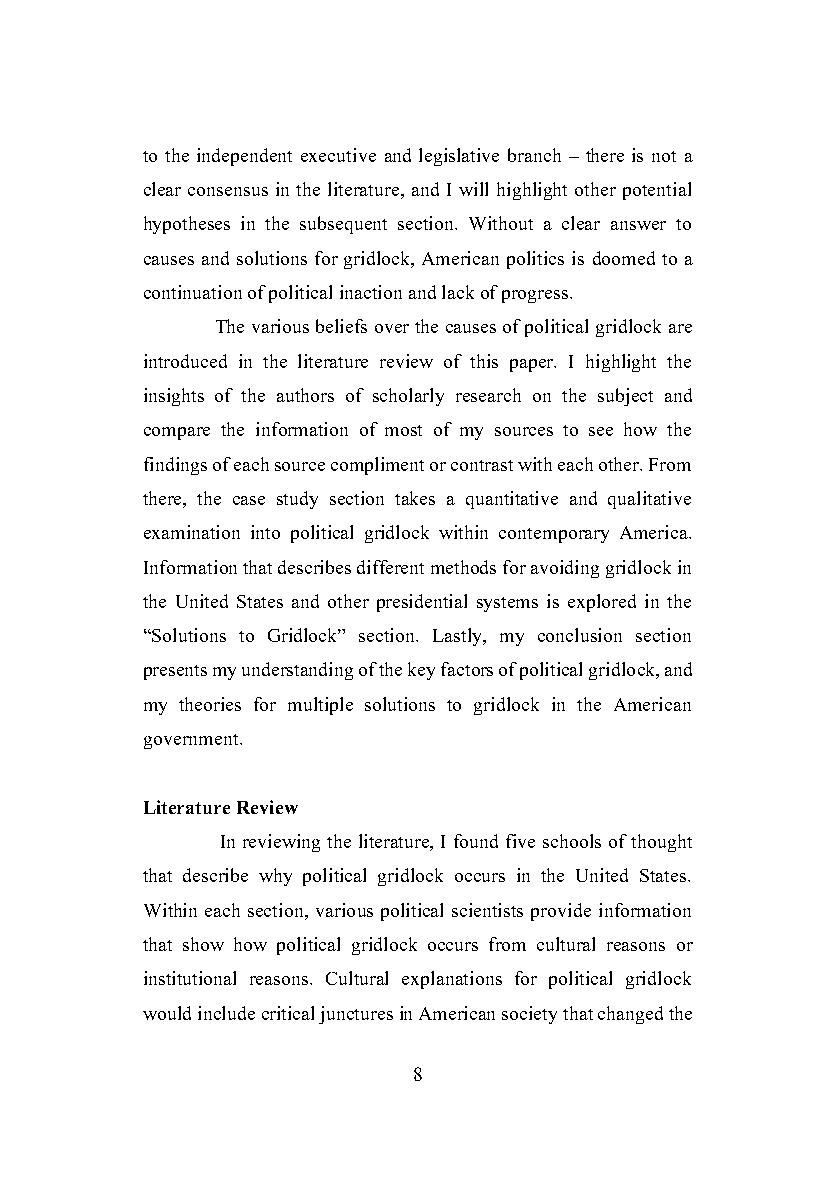 This image has height=1184, width=836. Describe the element at coordinates (657, 191) in the image. I see `potential` at that location.
